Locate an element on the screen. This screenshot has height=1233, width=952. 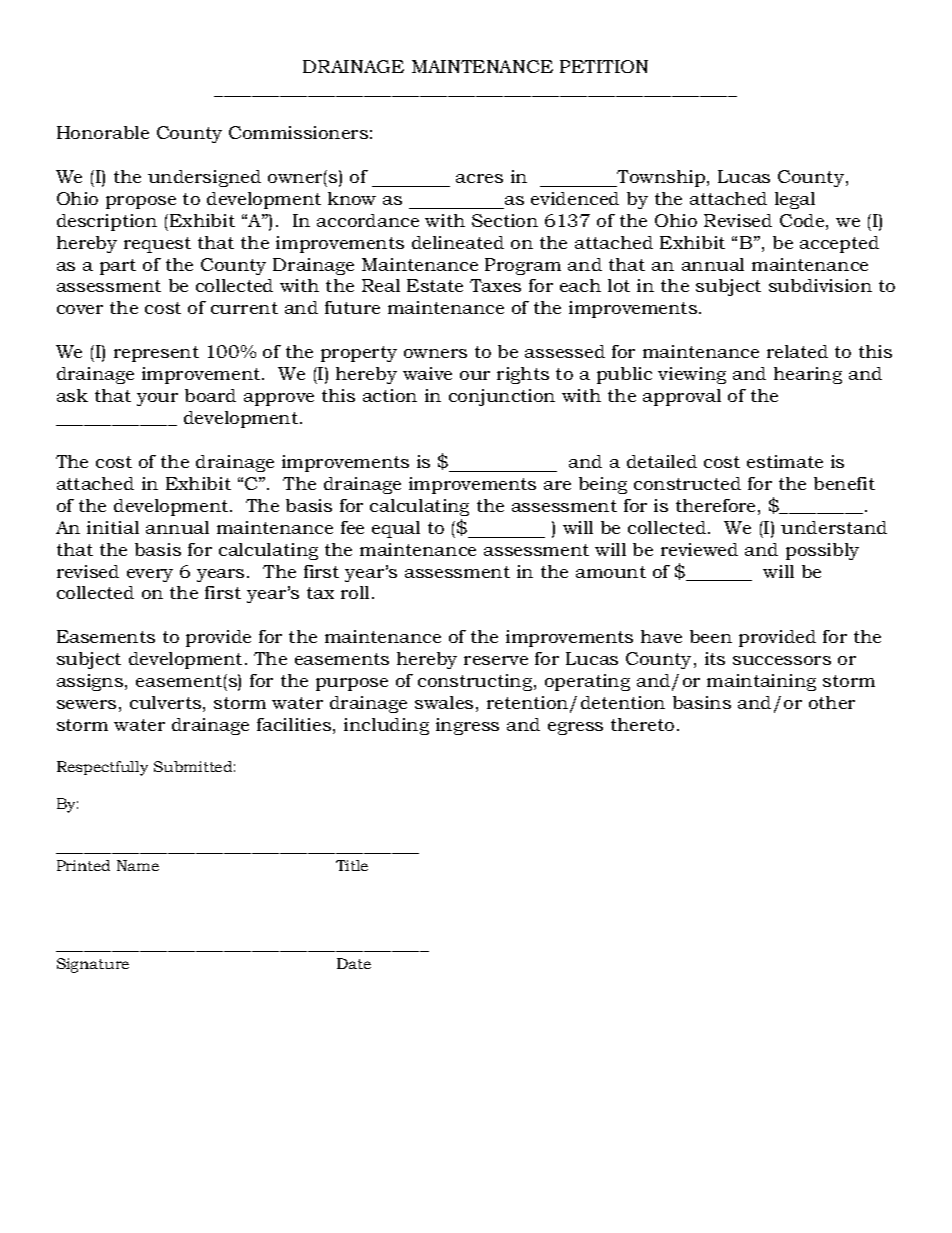
initial is located at coordinates (113, 527).
